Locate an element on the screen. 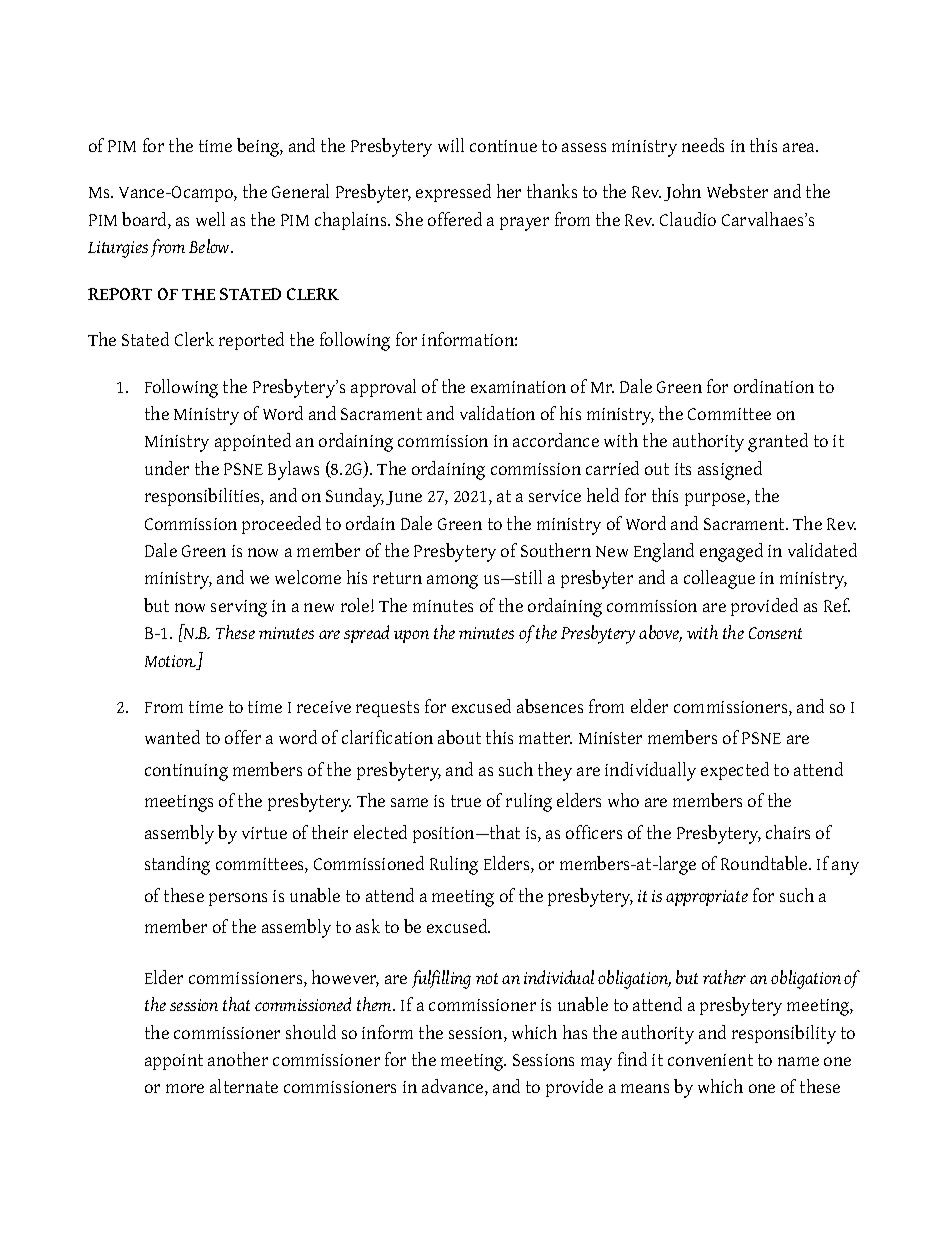 The width and height of the screenshot is (952, 1233). validation is located at coordinates (497, 413).
